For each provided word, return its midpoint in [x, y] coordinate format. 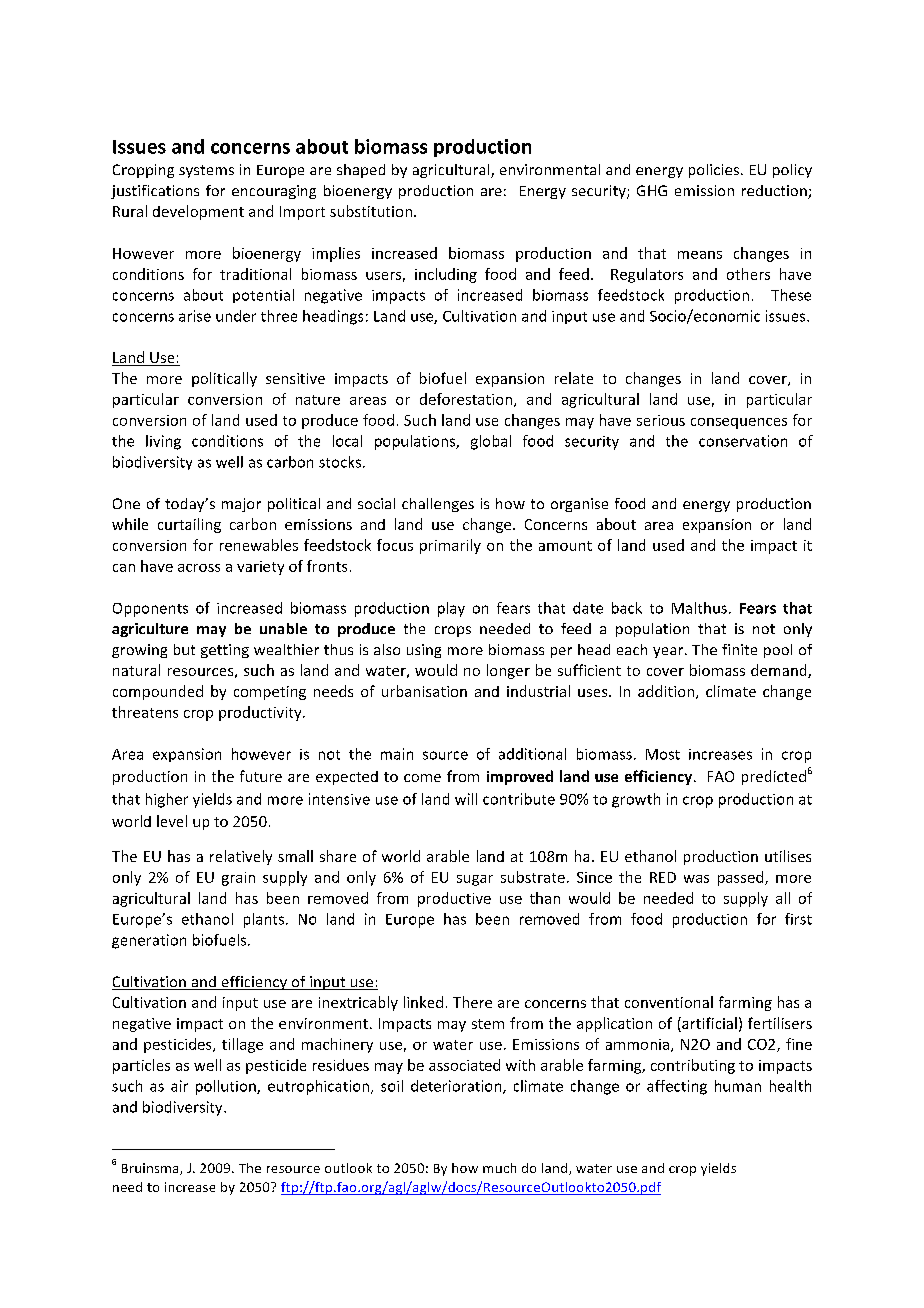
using [424, 651]
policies [714, 171]
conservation [743, 441]
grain [238, 879]
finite [739, 649]
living [163, 442]
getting [225, 651]
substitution [371, 211]
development [198, 212]
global [491, 442]
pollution [227, 1087]
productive [454, 899]
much [499, 1168]
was [696, 879]
